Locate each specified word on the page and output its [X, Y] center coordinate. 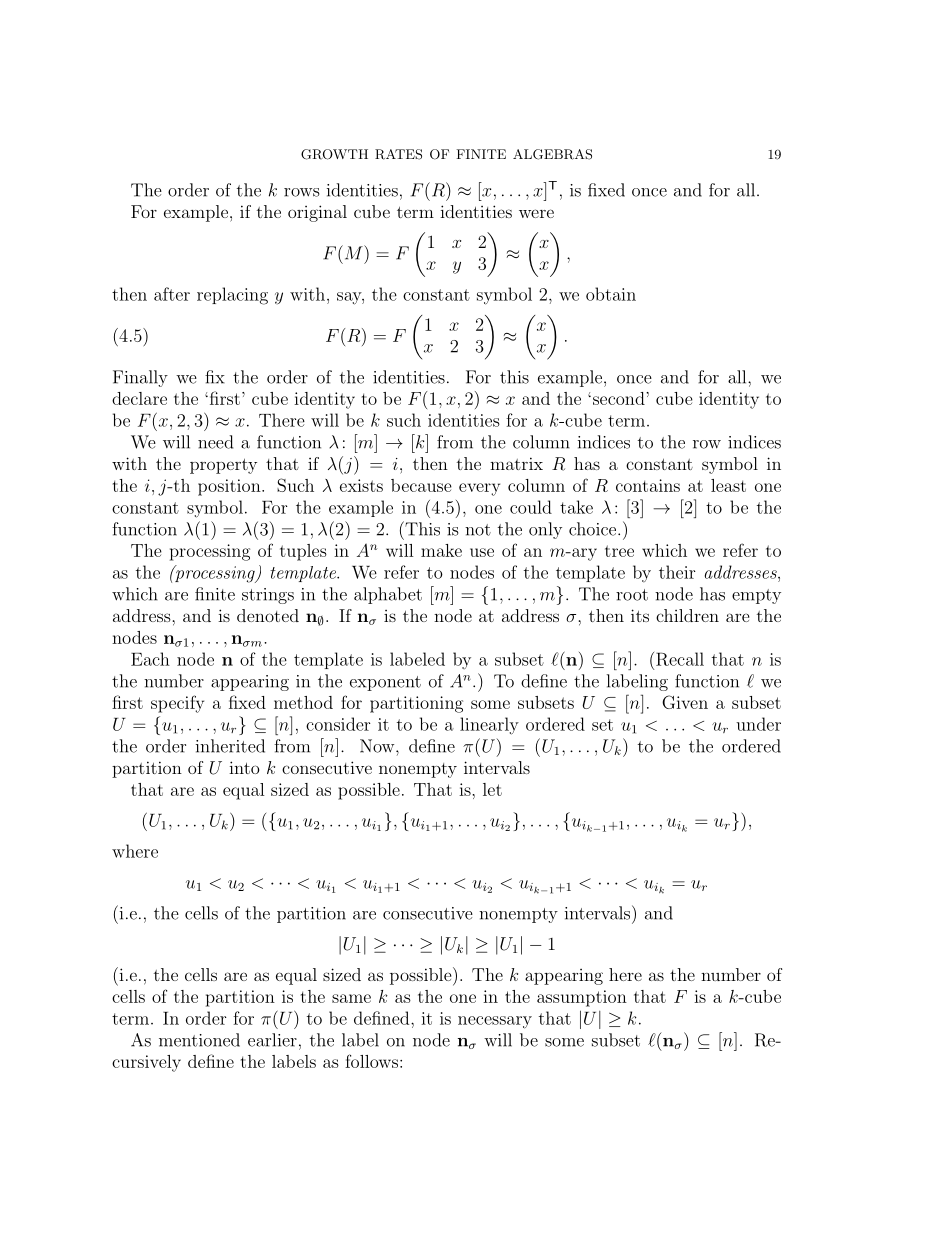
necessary [495, 1022]
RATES [398, 154]
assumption [582, 998]
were [536, 213]
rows [301, 192]
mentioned [199, 1040]
